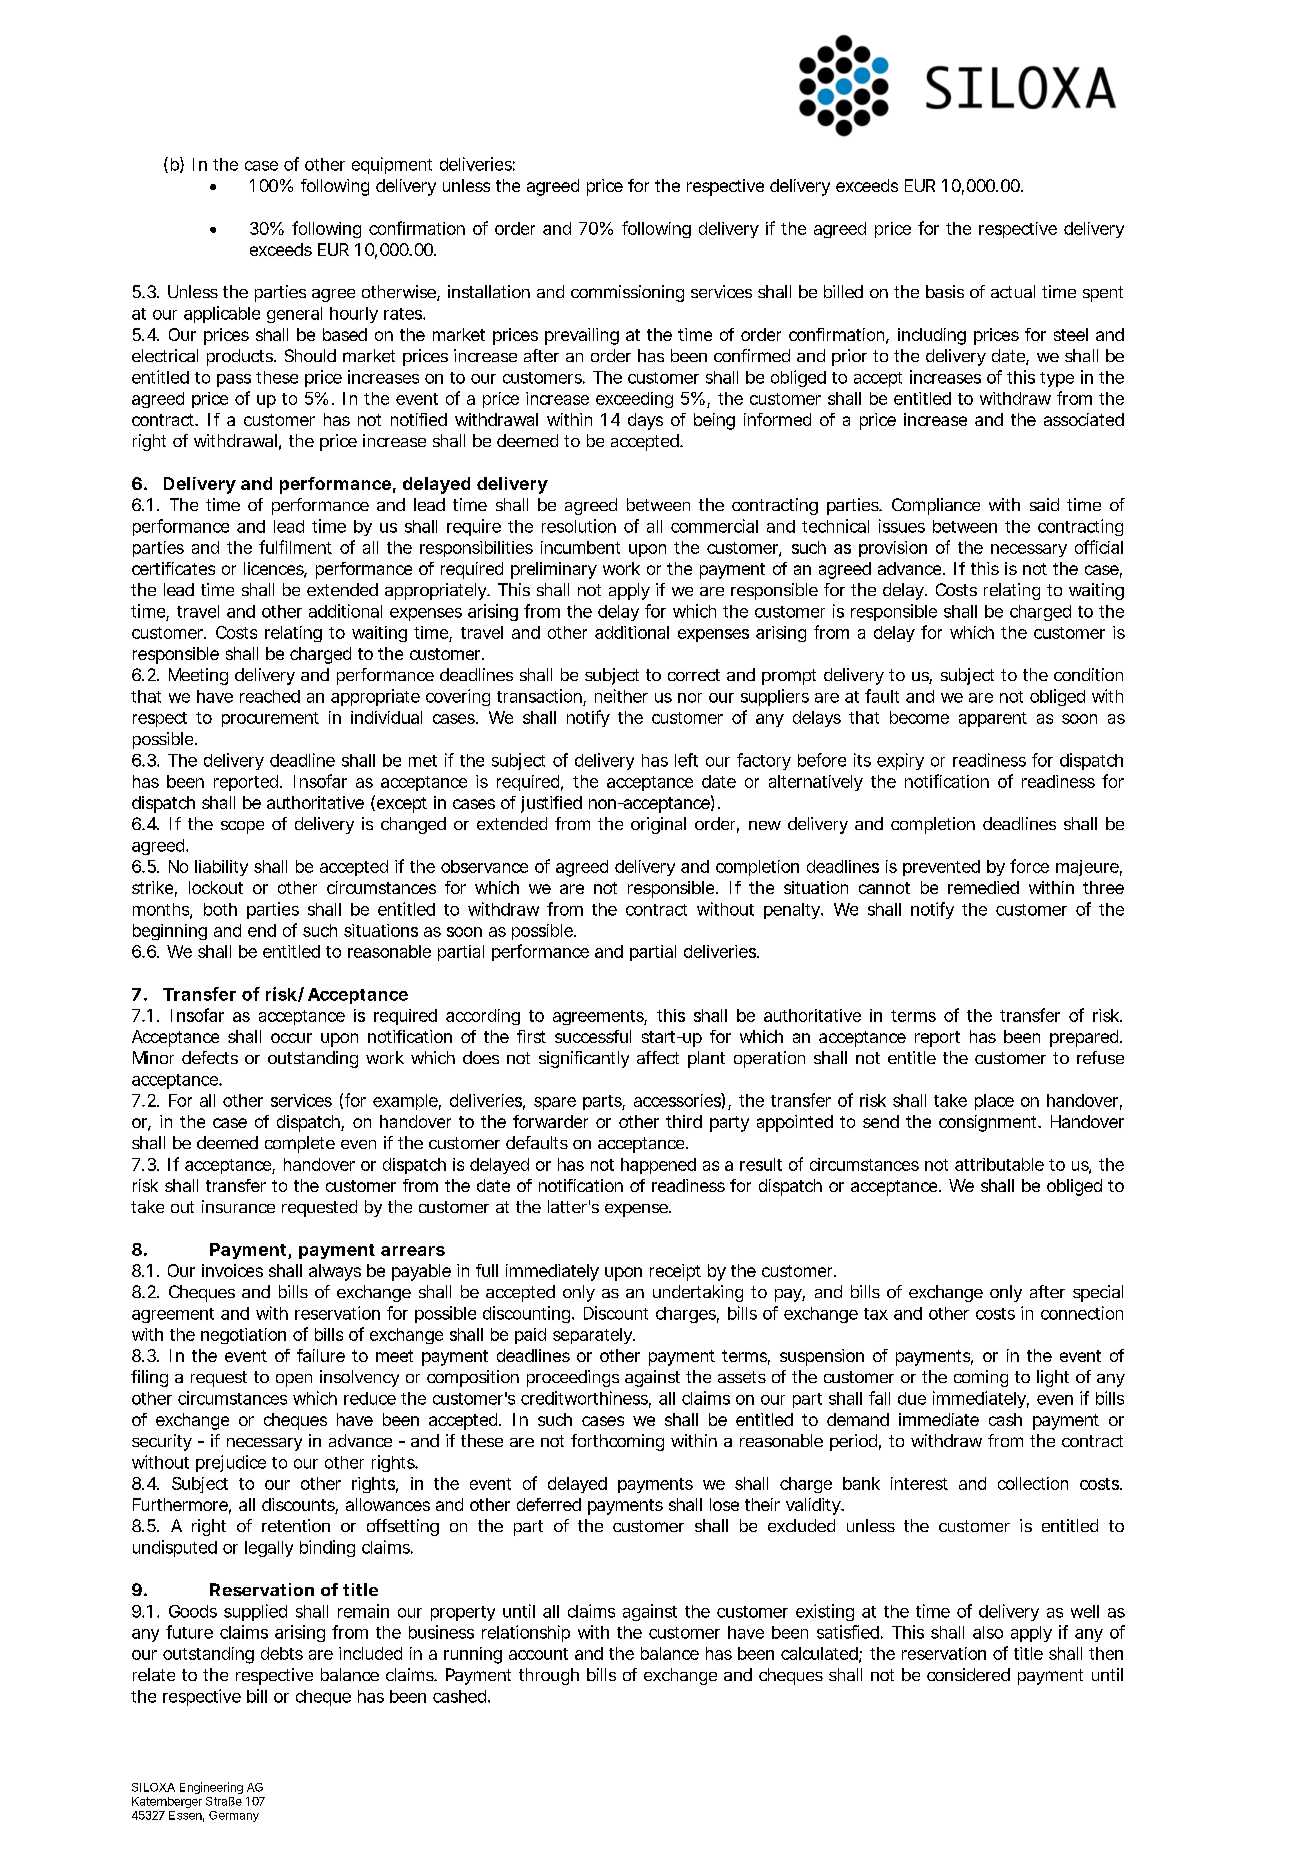 This image has height=1855, width=1311. Describe the element at coordinates (294, 315) in the image. I see `general` at that location.
